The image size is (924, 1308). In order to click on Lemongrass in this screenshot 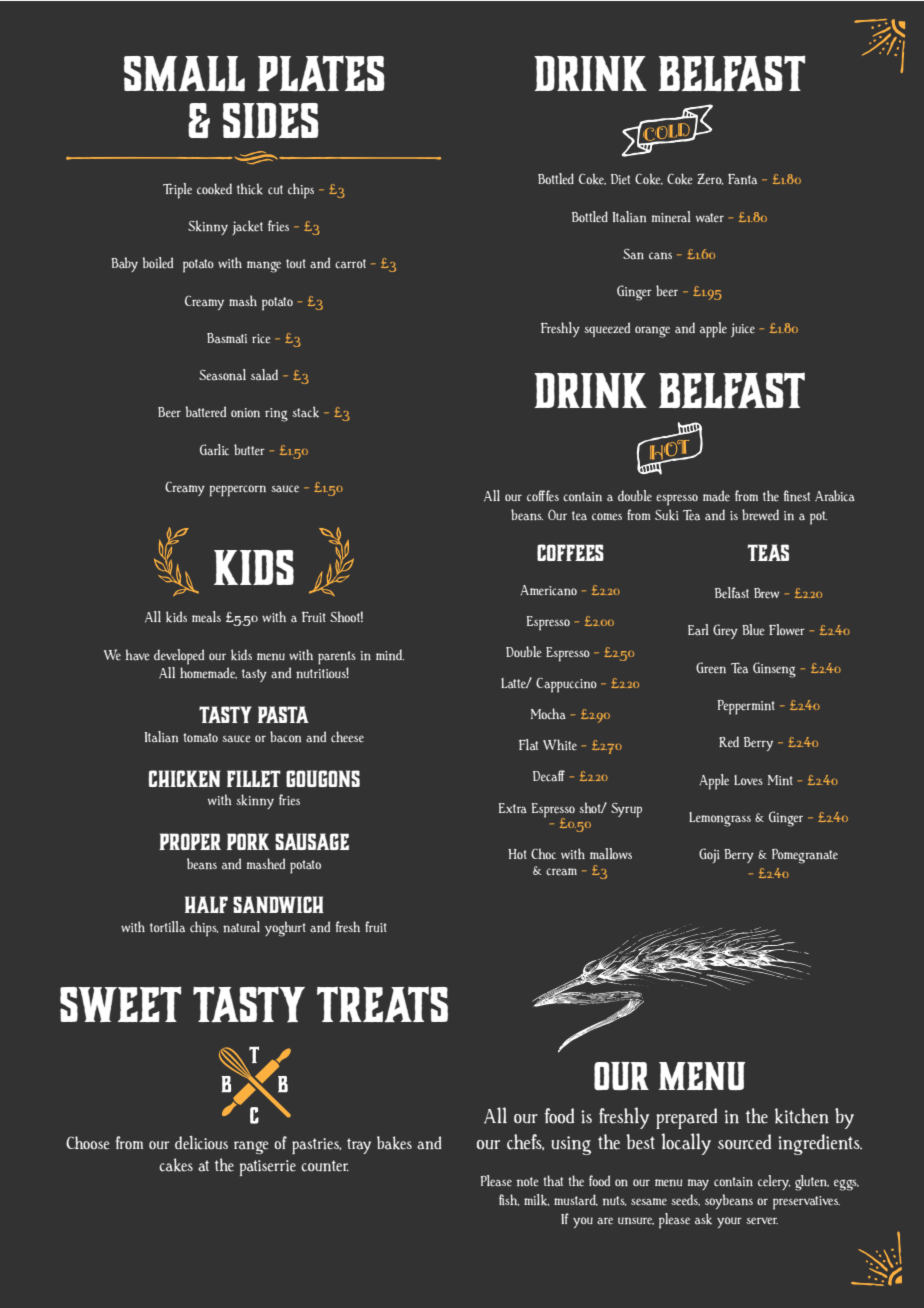, I will do `click(720, 819)`.
